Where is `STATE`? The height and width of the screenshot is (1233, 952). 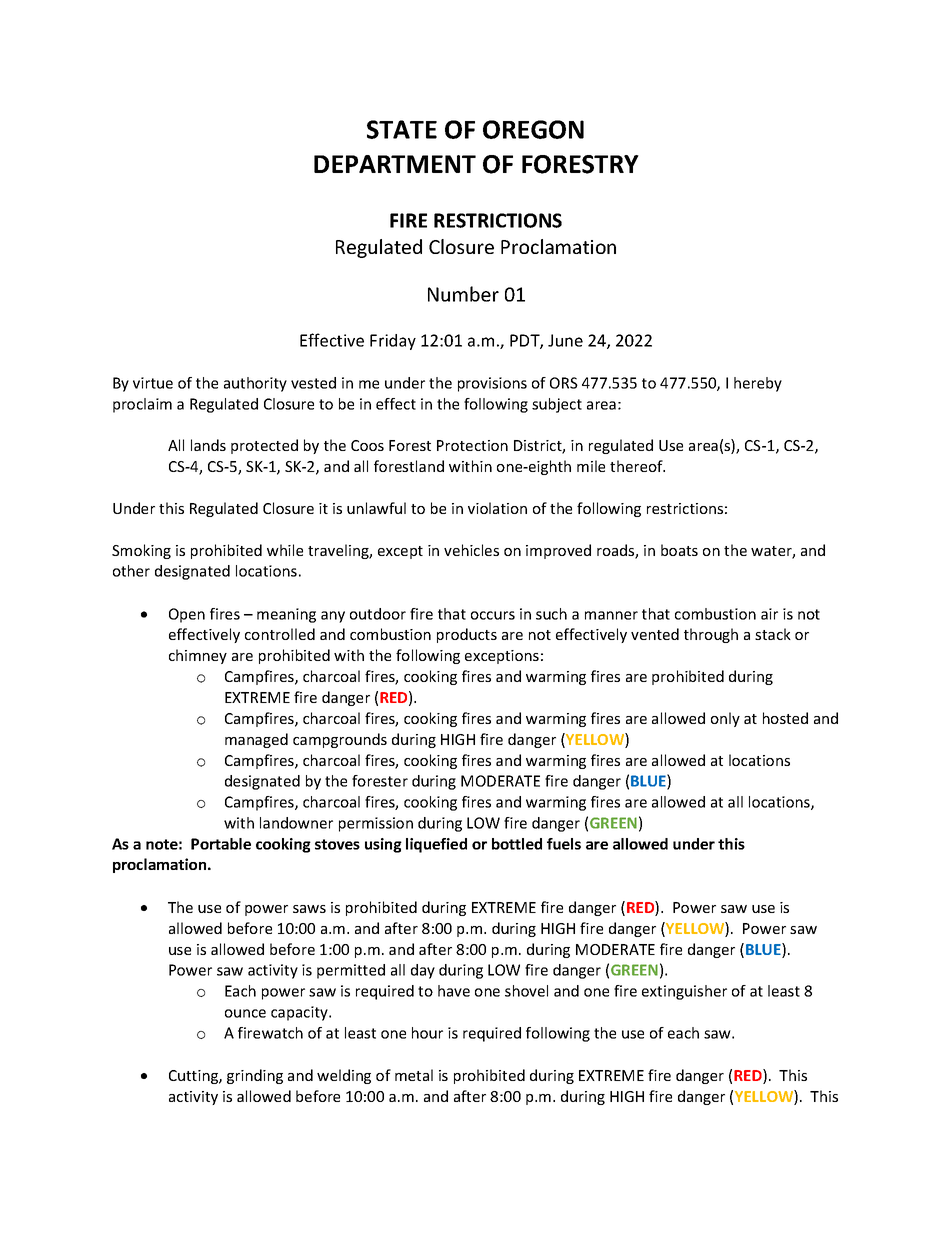
STATE is located at coordinates (402, 129).
